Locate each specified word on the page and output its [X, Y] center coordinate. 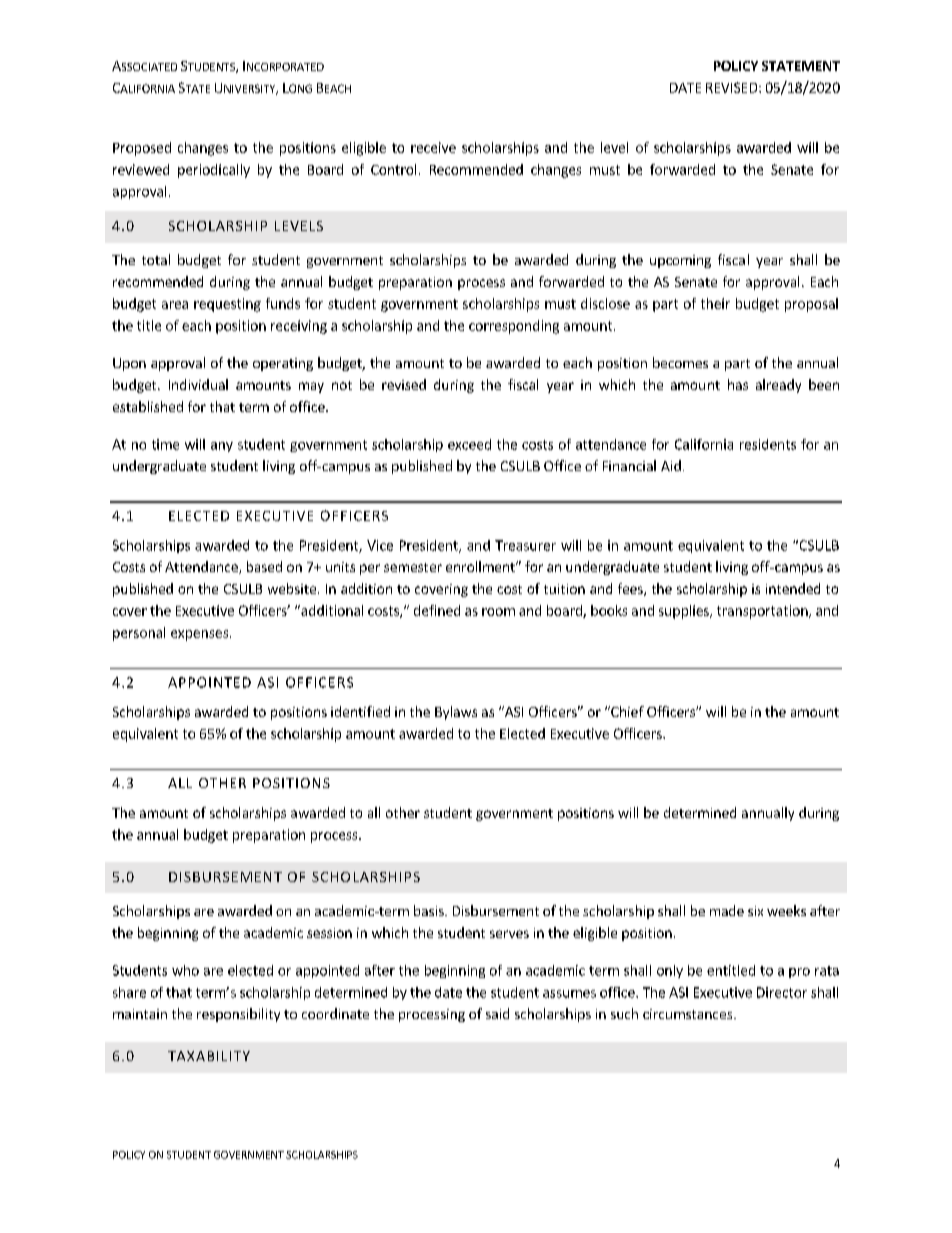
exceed [469, 444]
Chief [626, 711]
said [497, 1013]
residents [768, 444]
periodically [214, 171]
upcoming [680, 261]
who [185, 970]
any [222, 447]
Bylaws [456, 713]
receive [433, 147]
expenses [201, 635]
